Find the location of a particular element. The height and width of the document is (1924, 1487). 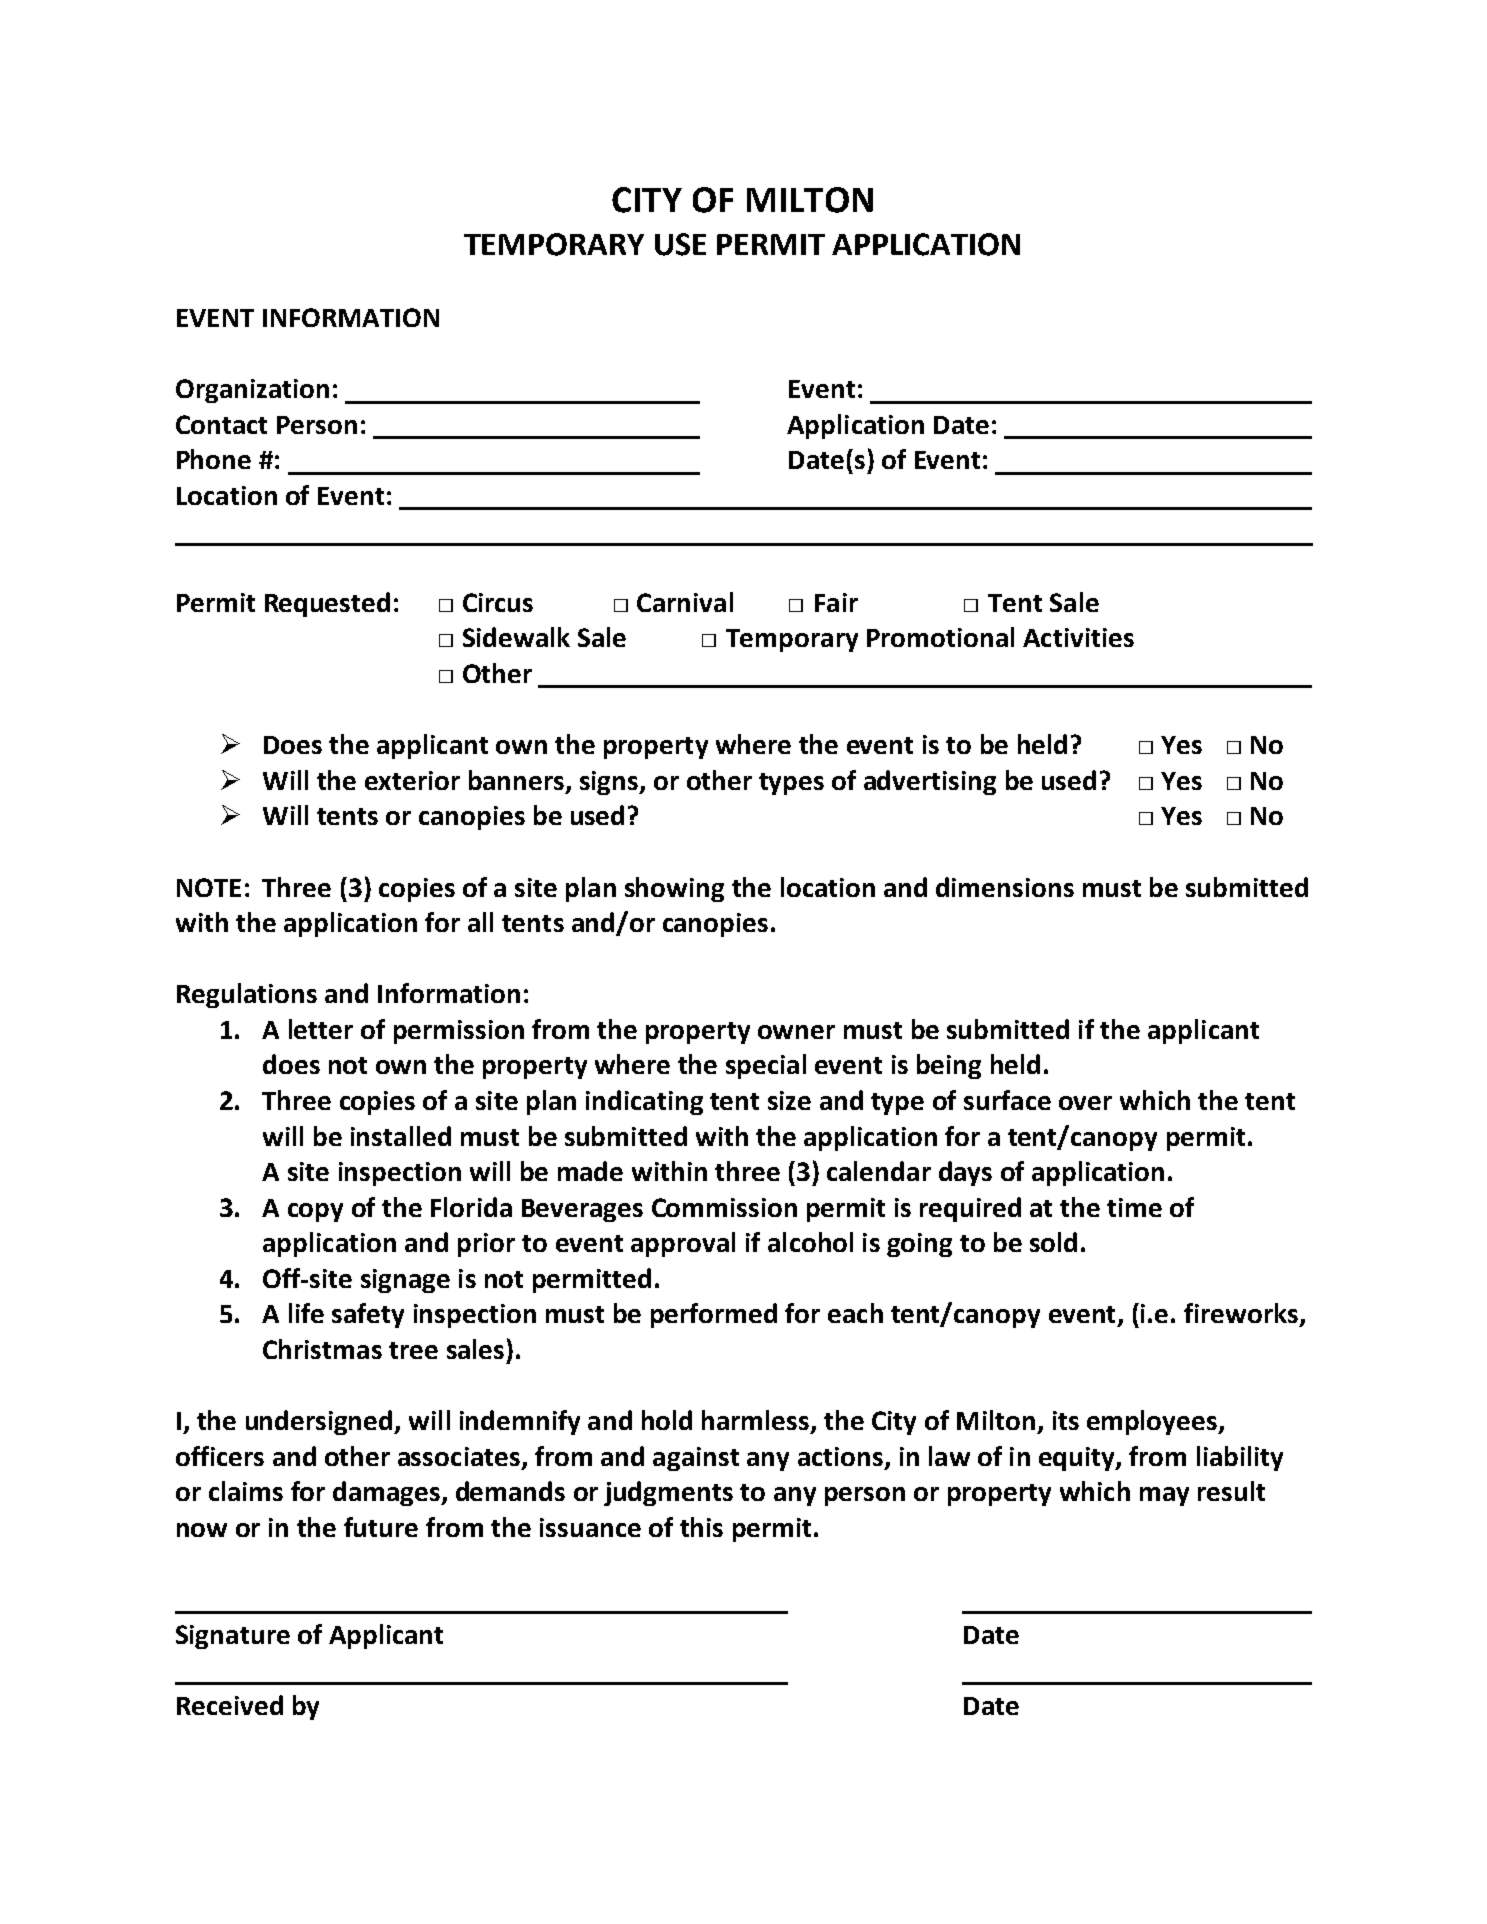

letter is located at coordinates (321, 1029).
